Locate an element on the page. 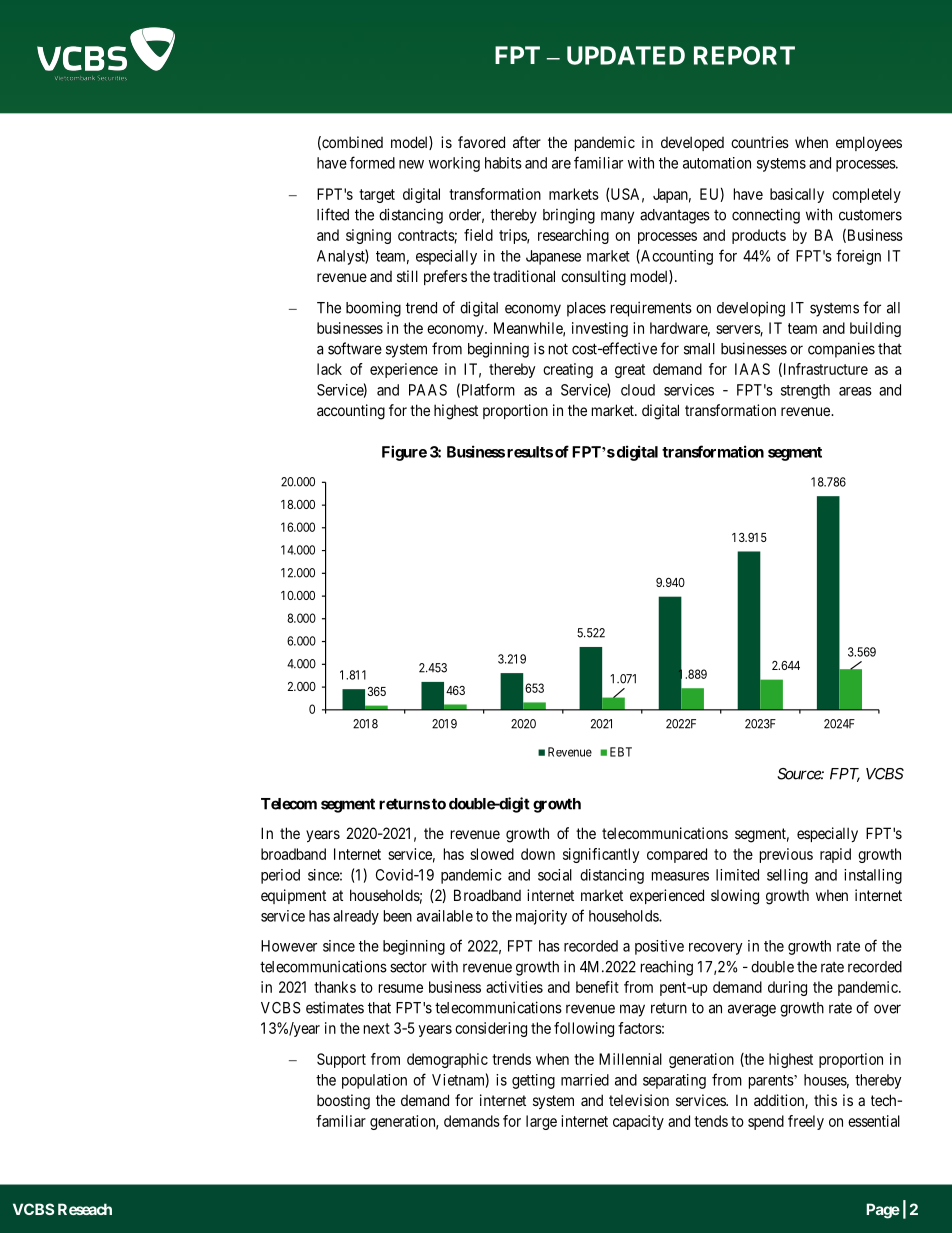 Image resolution: width=952 pixels, height=1233 pixels. PAAS is located at coordinates (428, 390).
